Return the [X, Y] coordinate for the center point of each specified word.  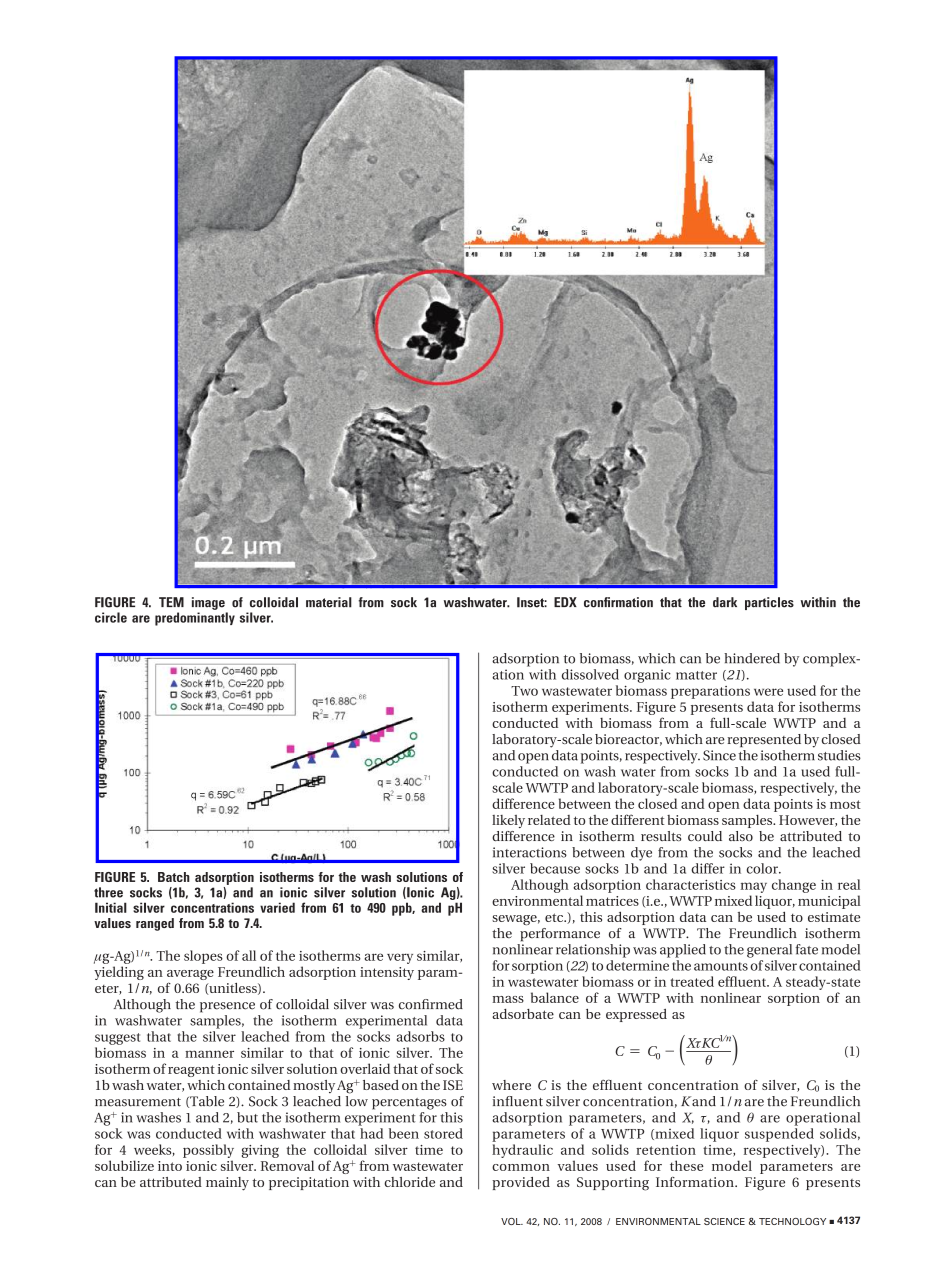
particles [769, 603]
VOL [512, 1221]
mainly [227, 1184]
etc [555, 917]
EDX [565, 602]
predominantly [195, 619]
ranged [155, 924]
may [754, 887]
